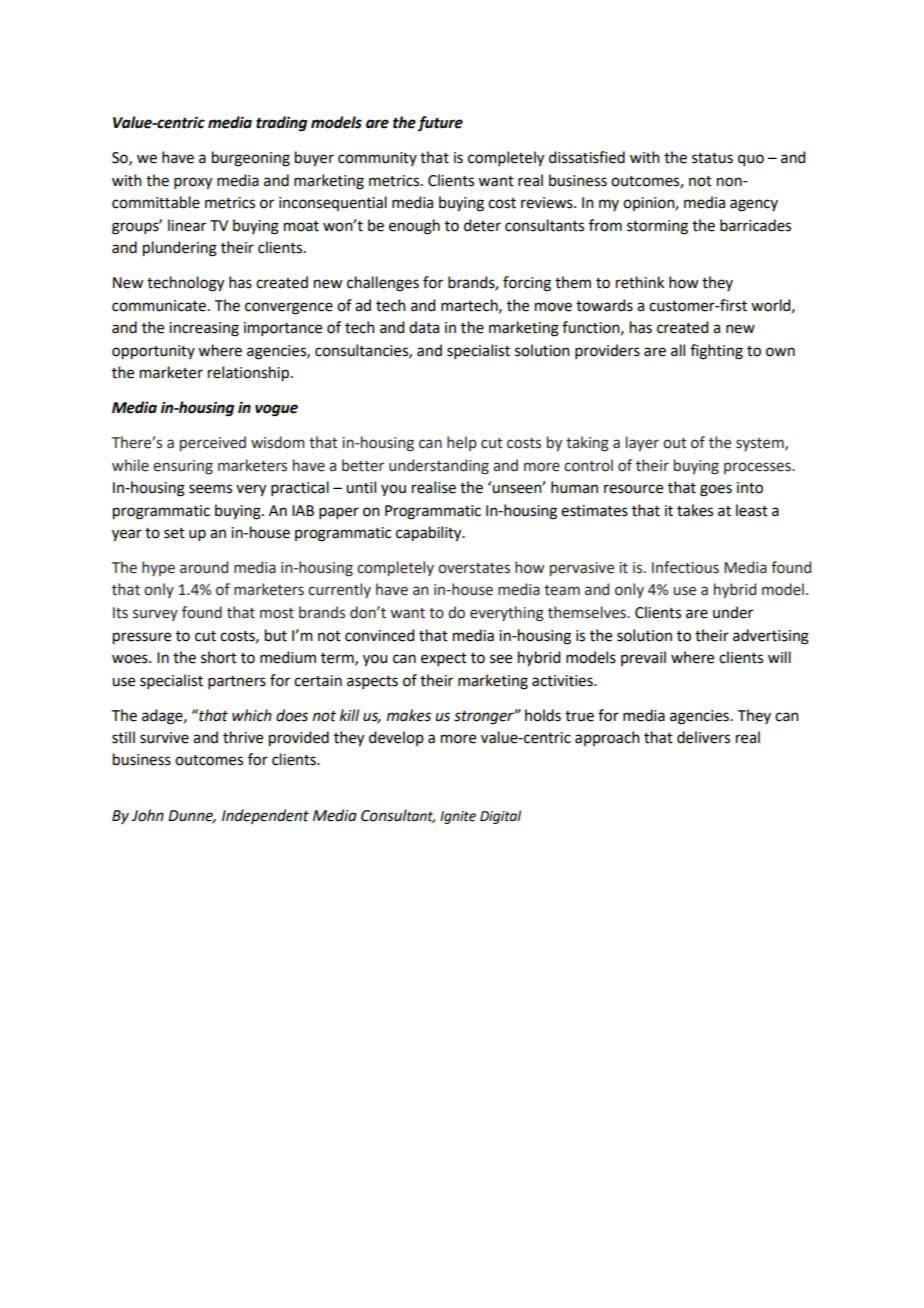 This document has width=924, height=1308. Describe the element at coordinates (458, 817) in the document. I see `Ignite` at that location.
